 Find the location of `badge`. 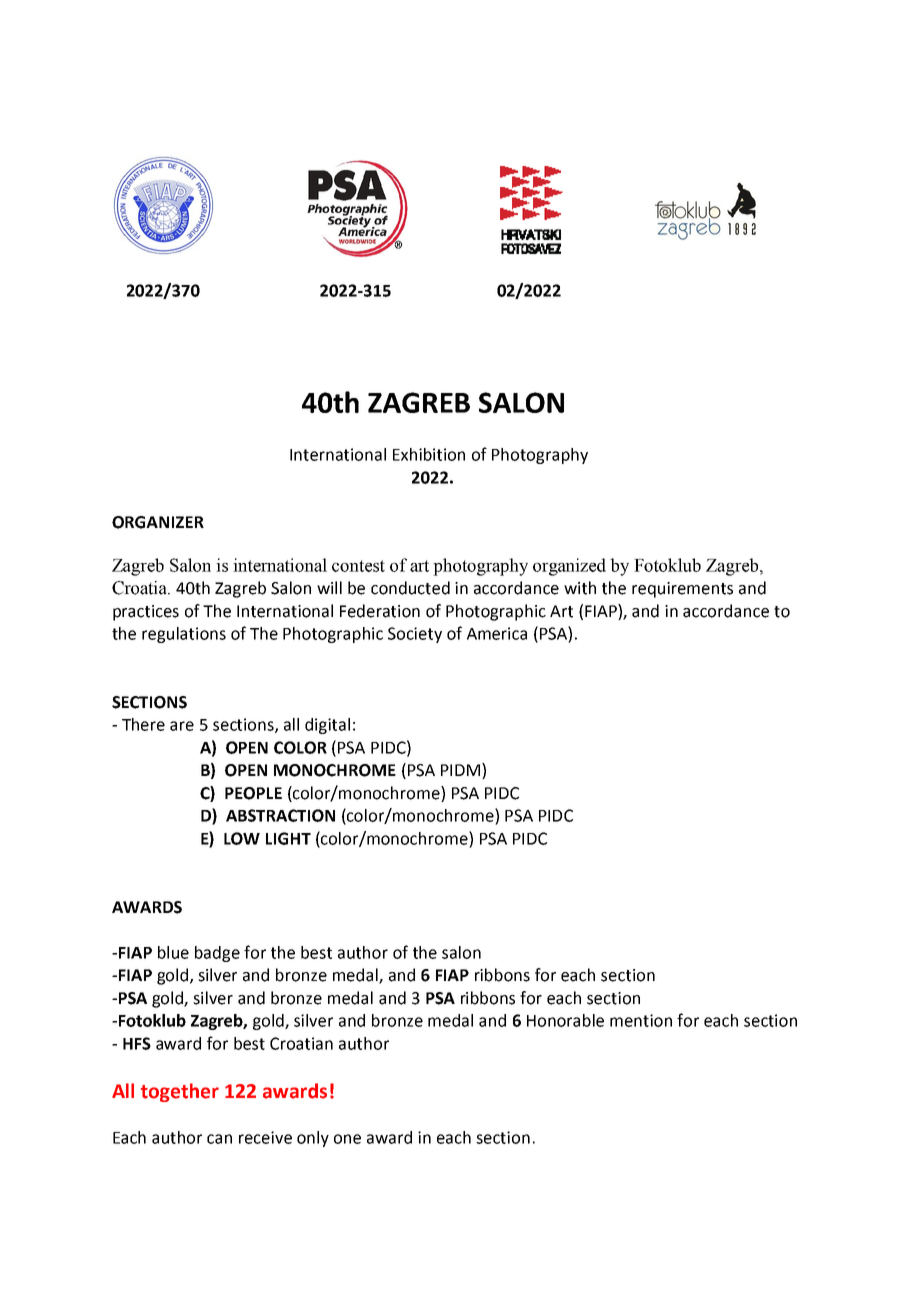

badge is located at coordinates (217, 954).
